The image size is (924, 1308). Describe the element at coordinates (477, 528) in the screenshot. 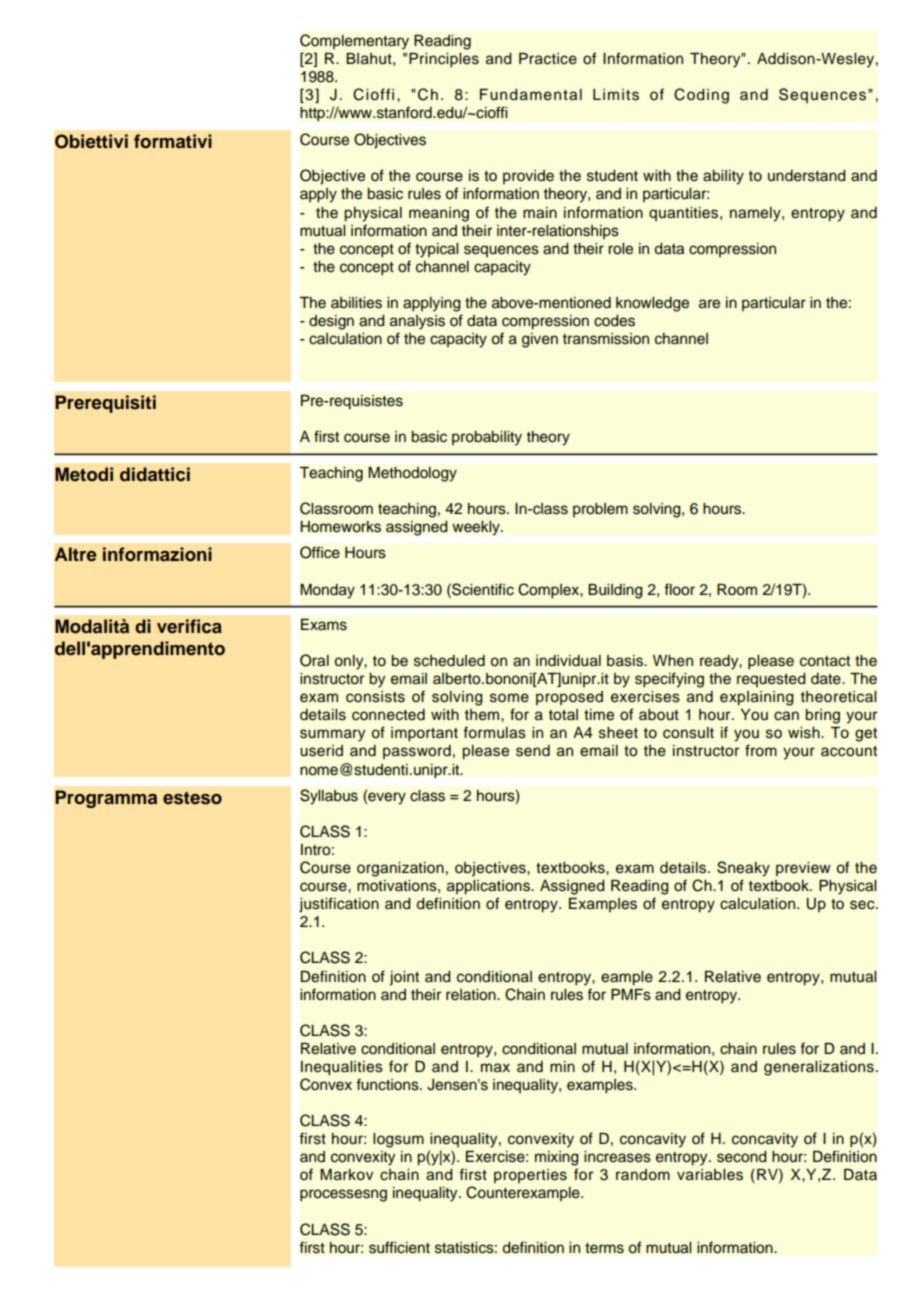

I see `weekly` at that location.
